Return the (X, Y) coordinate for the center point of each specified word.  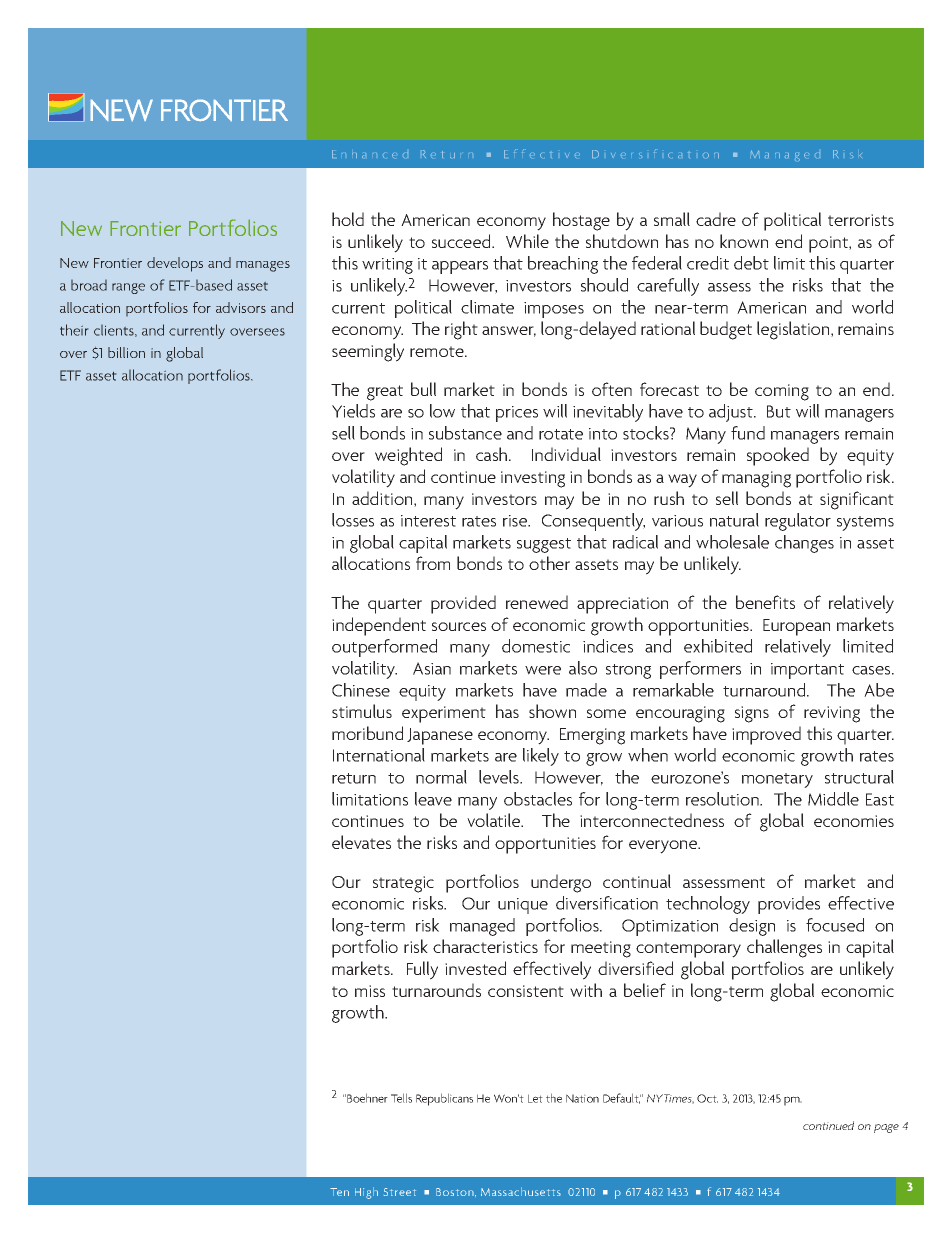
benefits (765, 602)
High (366, 1193)
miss (370, 991)
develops (175, 264)
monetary (777, 780)
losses (353, 520)
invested (475, 968)
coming (782, 392)
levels (500, 777)
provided (463, 604)
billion (126, 352)
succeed (462, 241)
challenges (784, 948)
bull (423, 389)
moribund (367, 733)
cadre (716, 219)
